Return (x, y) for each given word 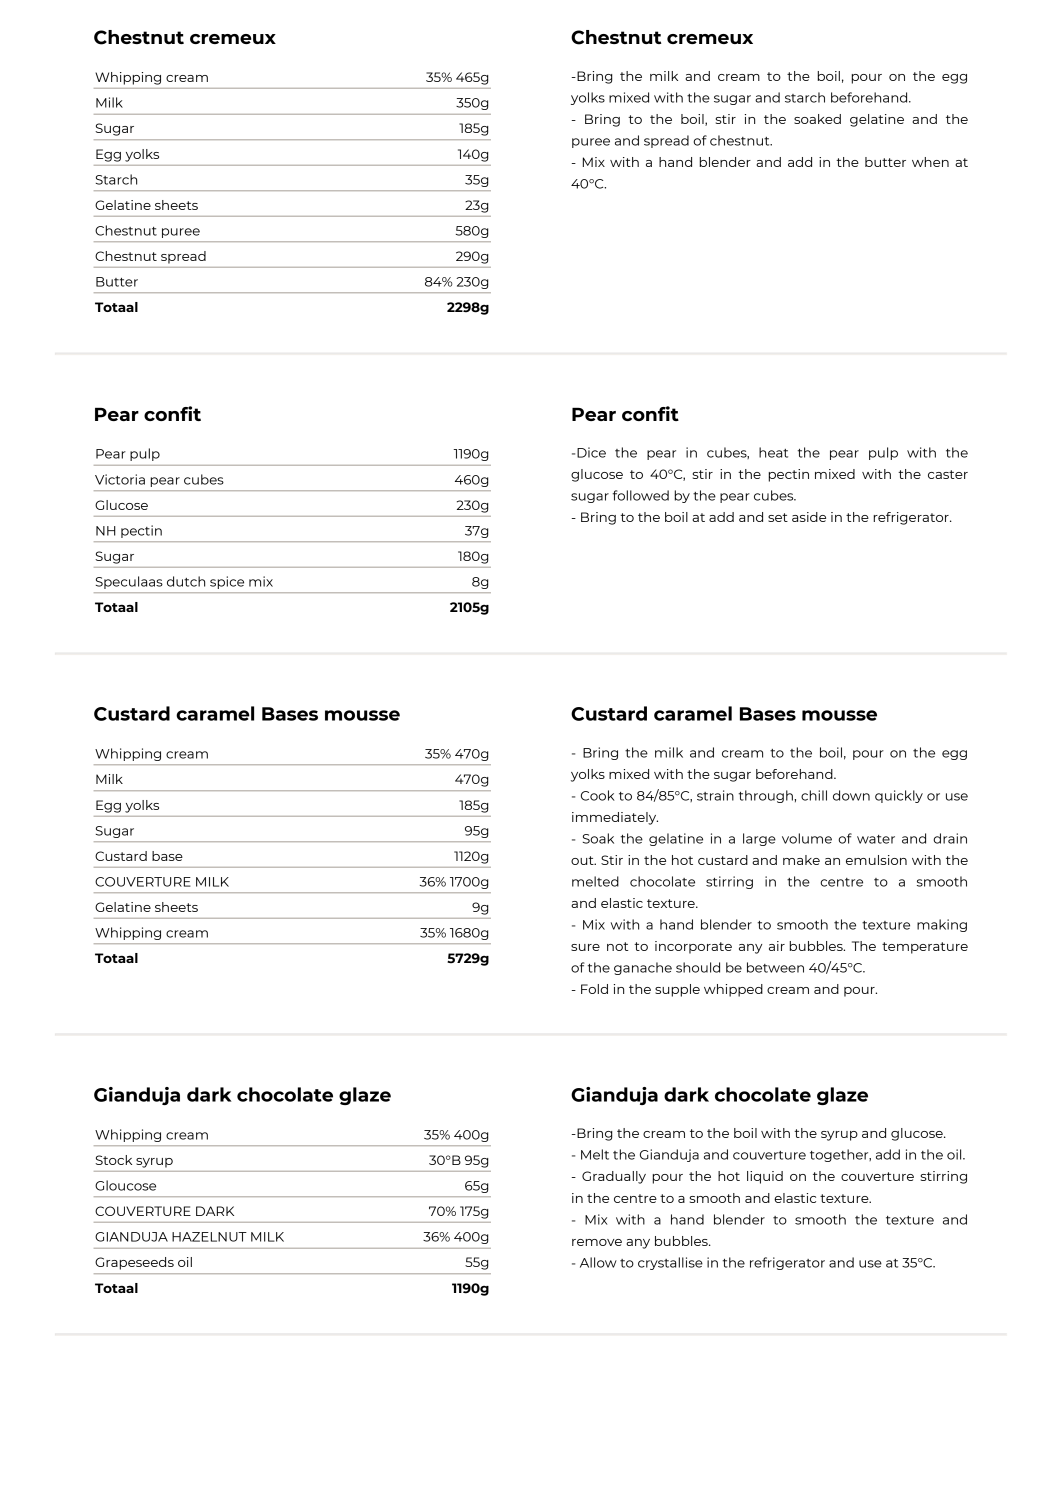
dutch (186, 581)
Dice (591, 452)
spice (227, 582)
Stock (113, 1160)
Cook (598, 795)
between (775, 967)
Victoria (120, 479)
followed (641, 495)
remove (597, 1242)
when (930, 162)
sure (585, 947)
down (851, 795)
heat (773, 452)
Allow (598, 1262)
